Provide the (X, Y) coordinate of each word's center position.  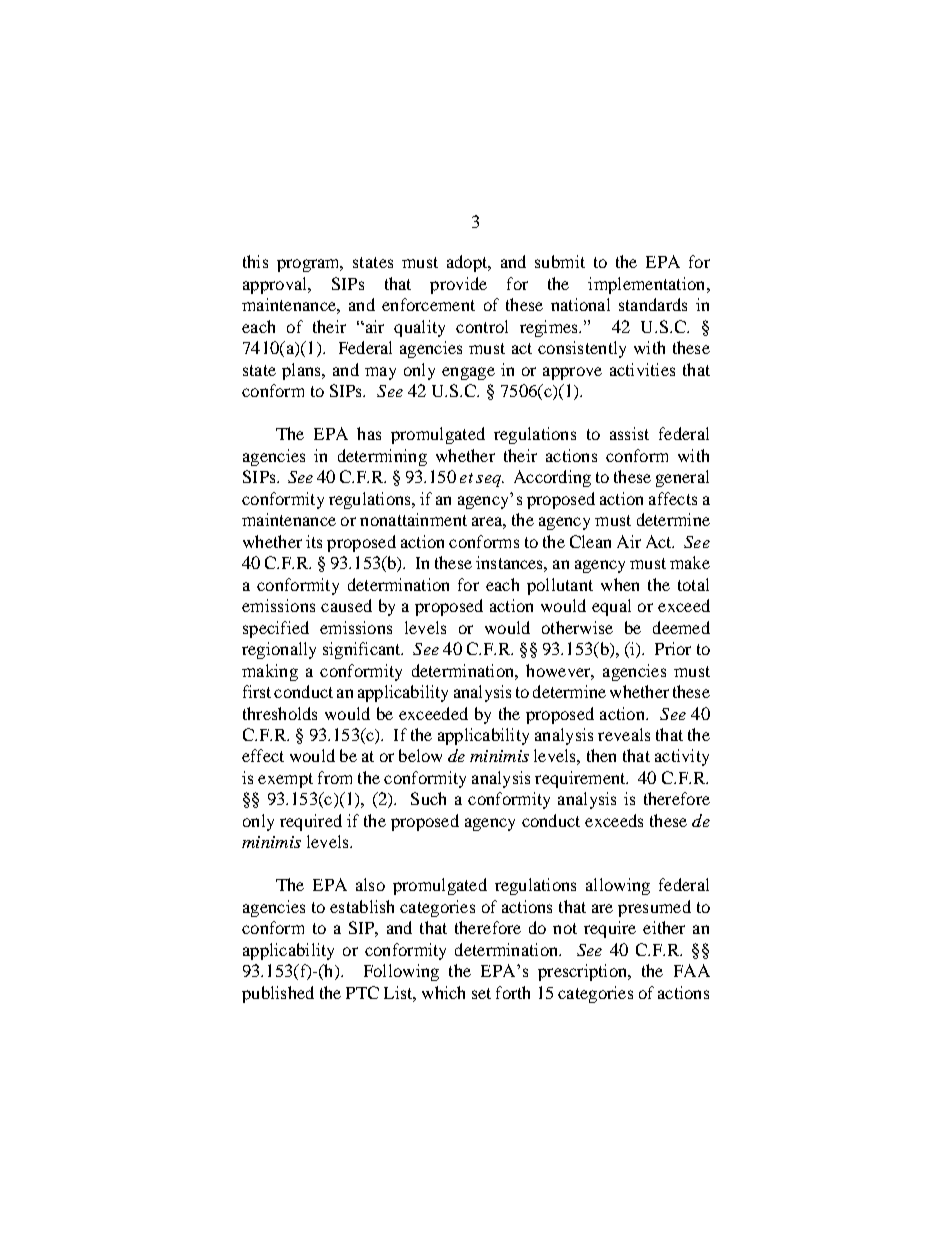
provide (458, 285)
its (314, 541)
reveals (624, 734)
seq (489, 481)
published (278, 994)
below (420, 755)
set (481, 993)
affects (673, 498)
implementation (648, 285)
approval (276, 285)
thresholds (280, 713)
